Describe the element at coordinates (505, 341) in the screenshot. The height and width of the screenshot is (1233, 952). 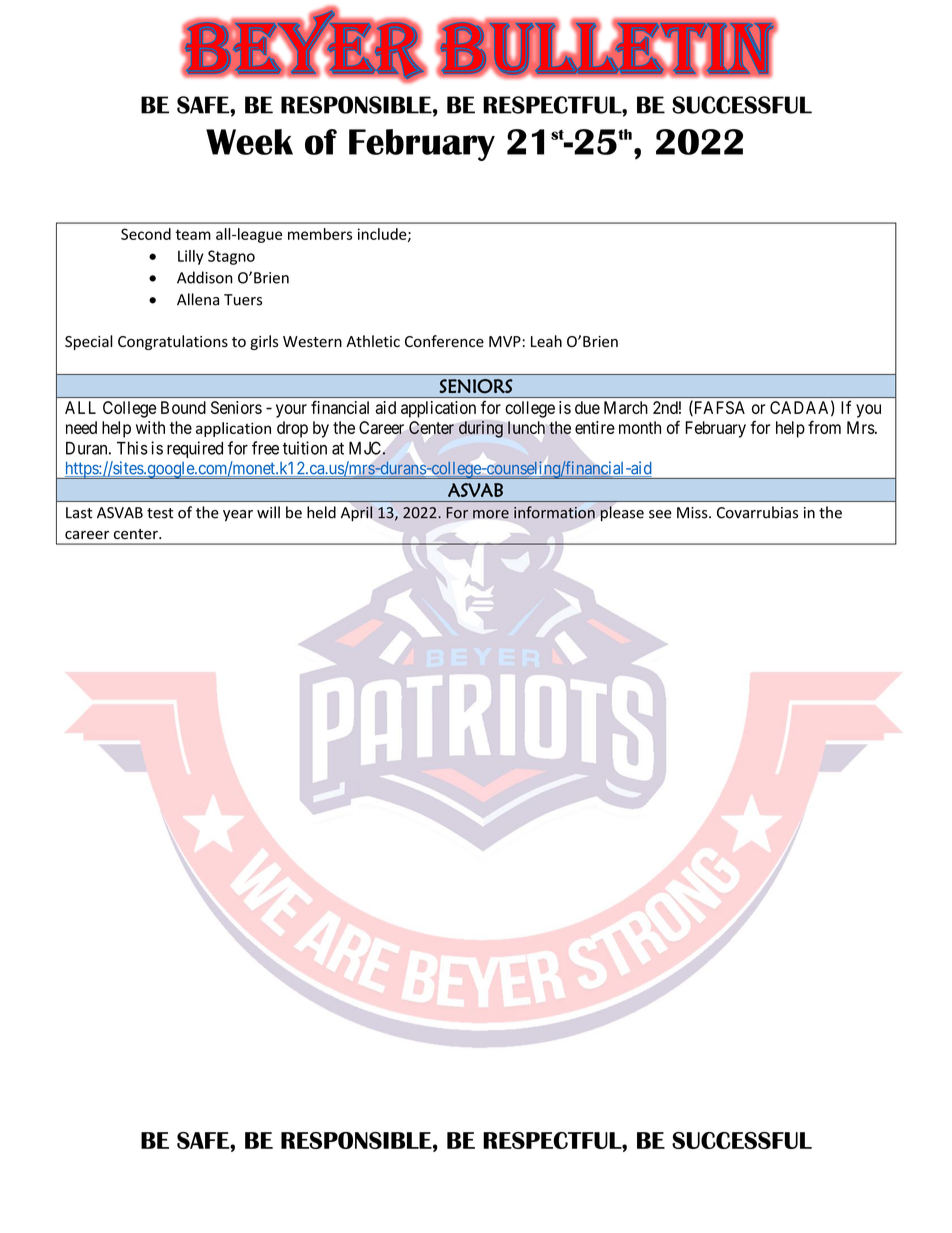
I see `MVP` at that location.
